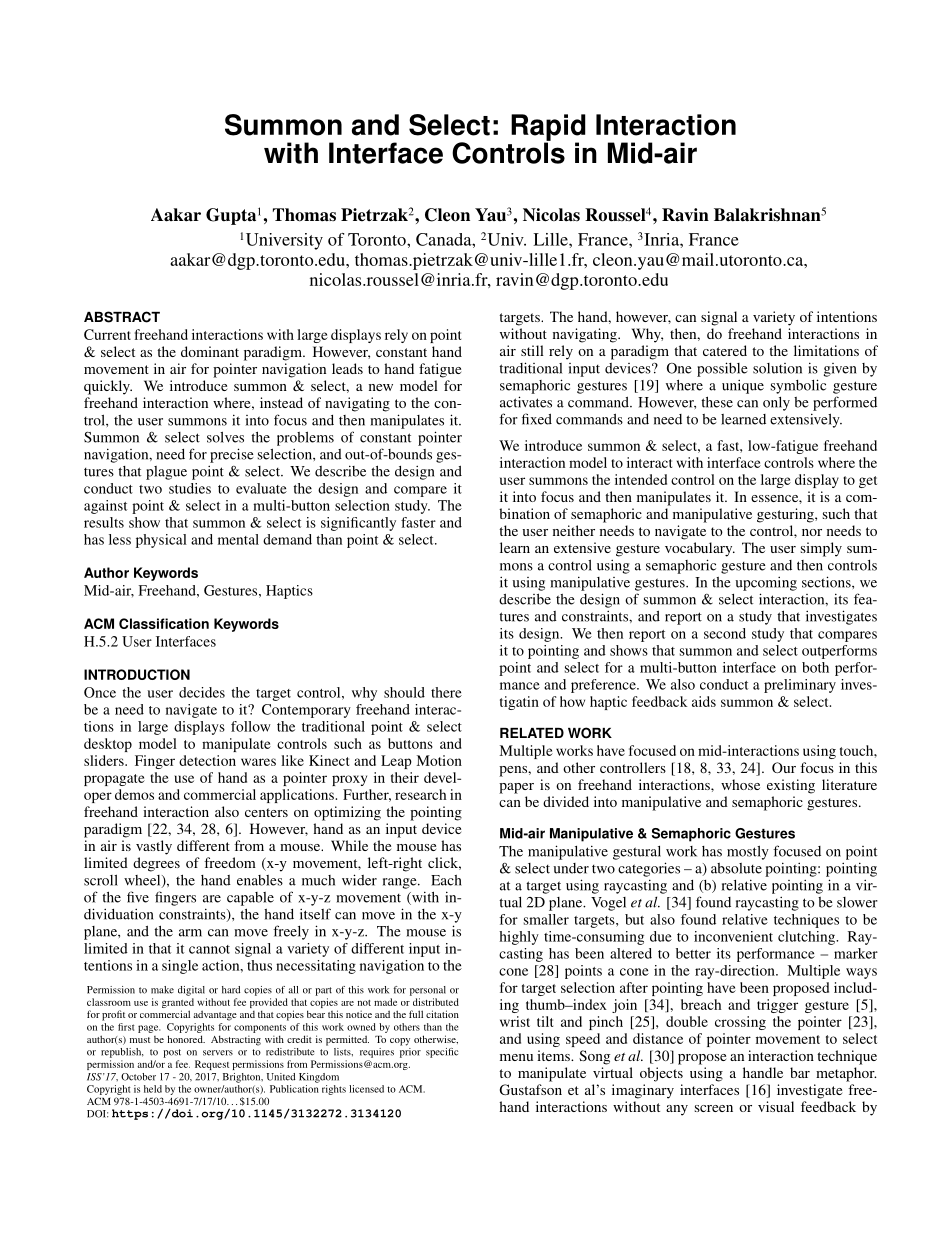 The image size is (952, 1233). Describe the element at coordinates (548, 128) in the screenshot. I see `Rapid` at that location.
